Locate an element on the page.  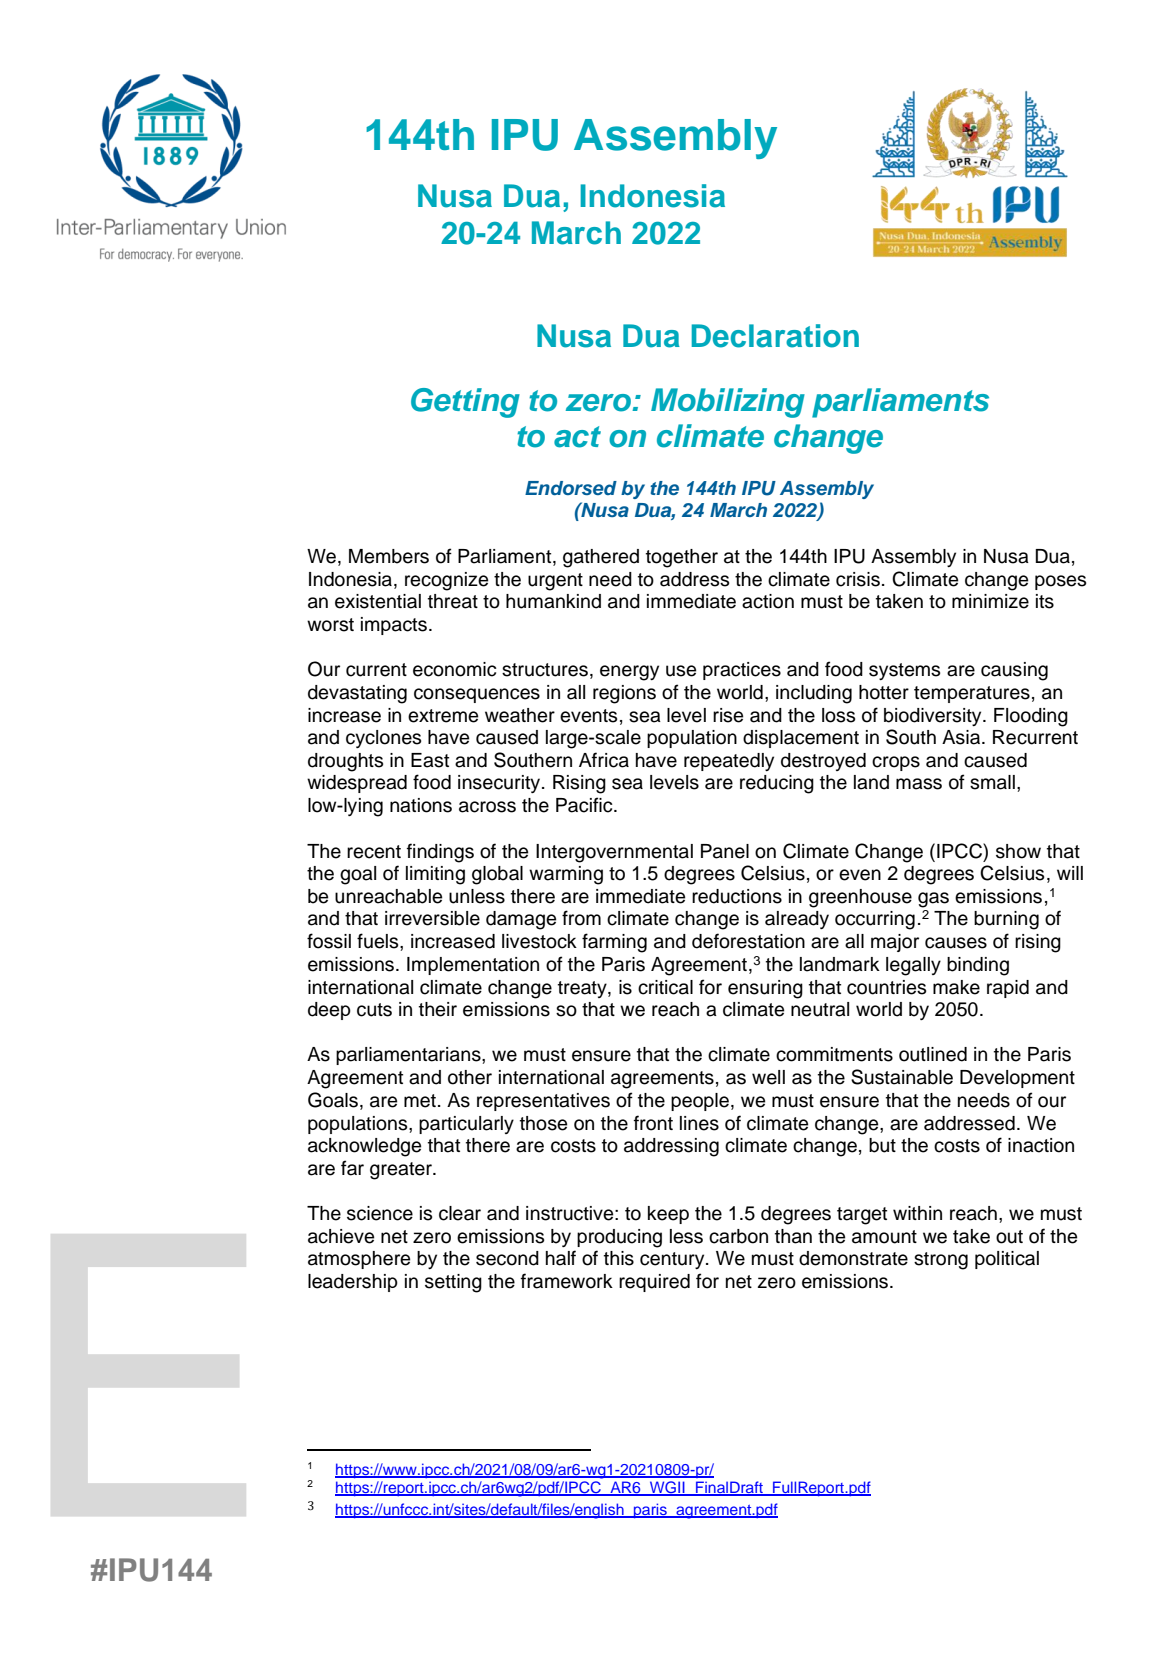
political is located at coordinates (1007, 1260).
